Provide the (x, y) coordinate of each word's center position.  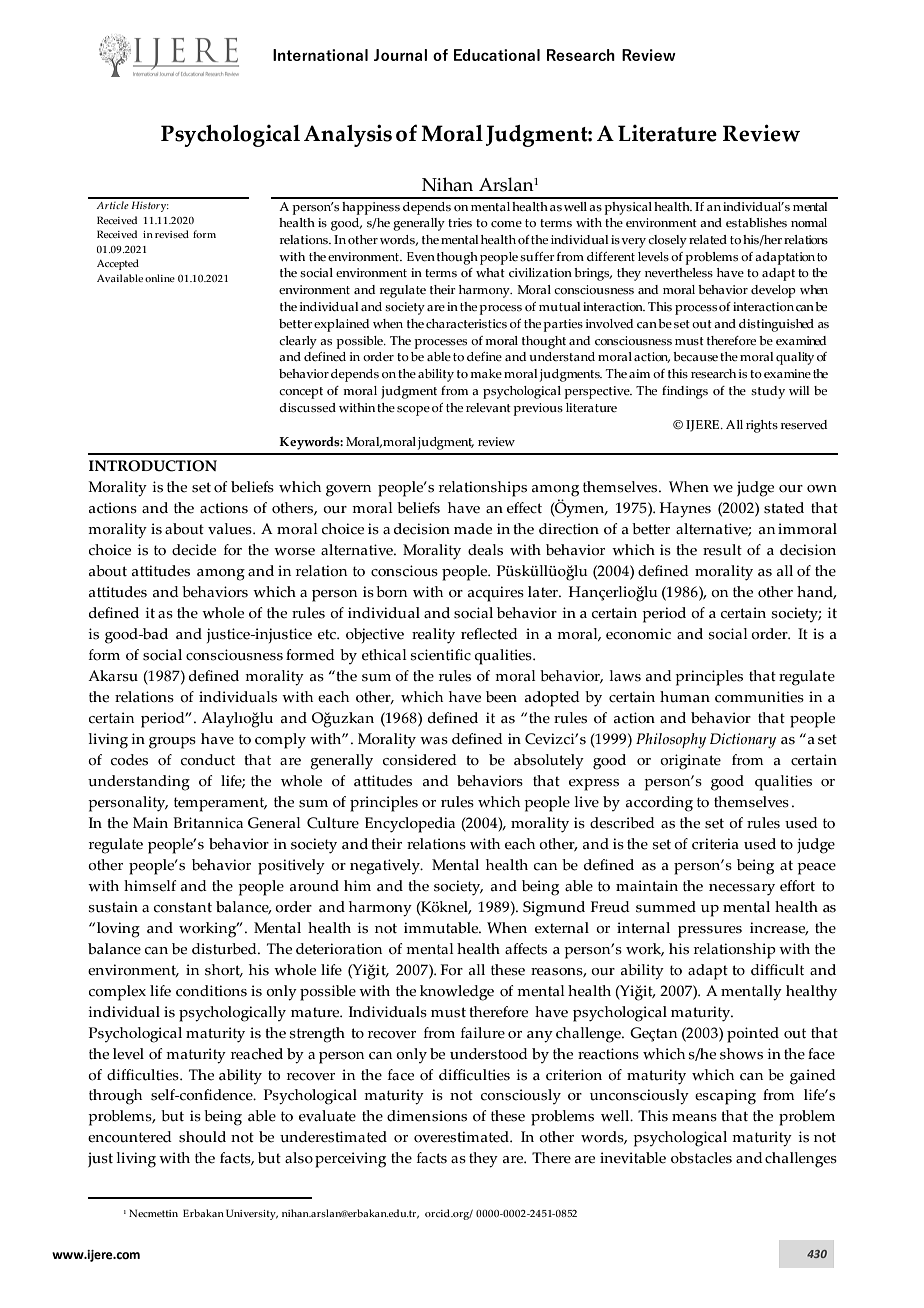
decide (194, 550)
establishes (756, 223)
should (202, 1137)
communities (759, 697)
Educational (497, 55)
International (320, 55)
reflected (489, 634)
